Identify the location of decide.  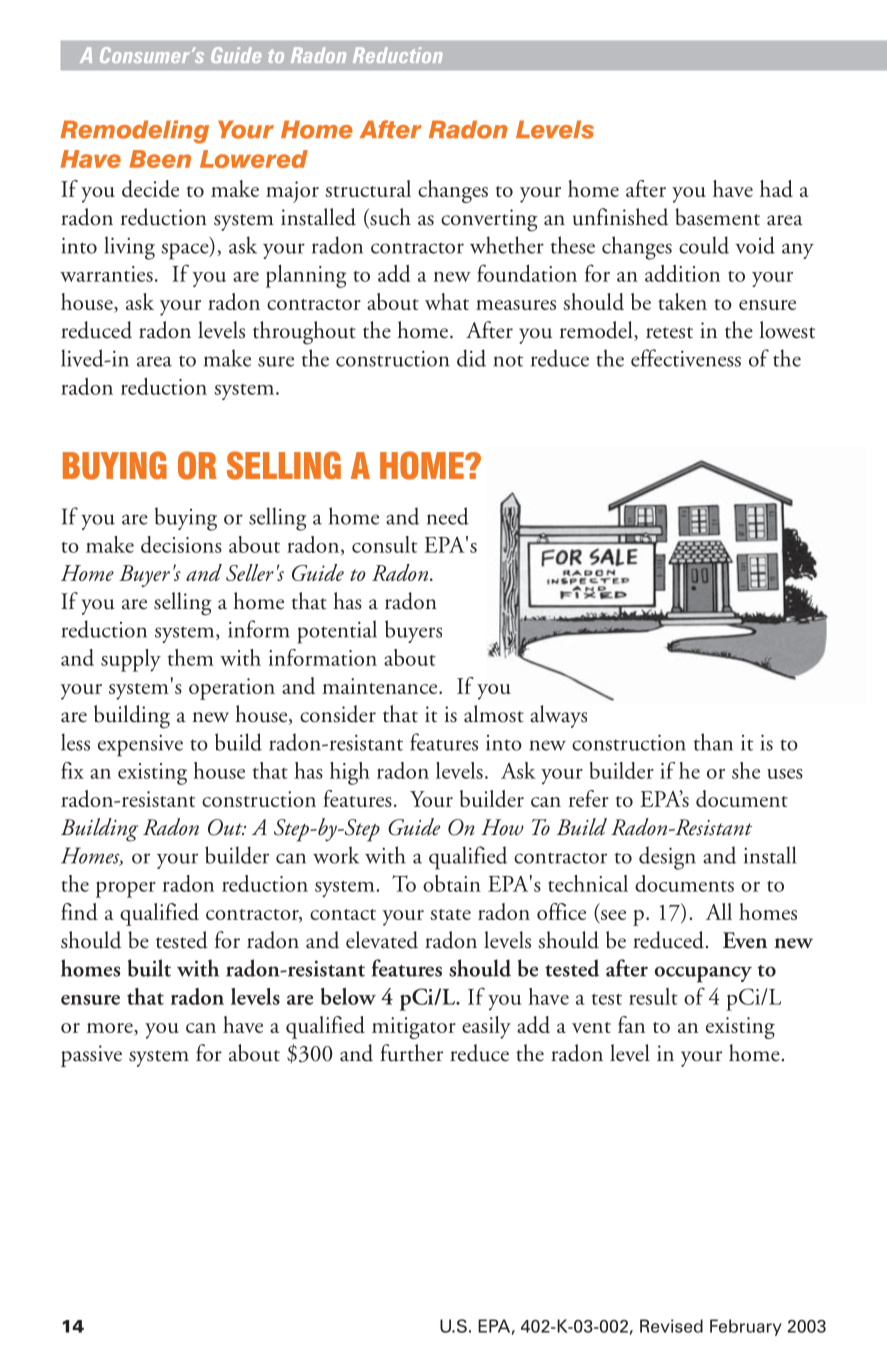
(150, 188).
